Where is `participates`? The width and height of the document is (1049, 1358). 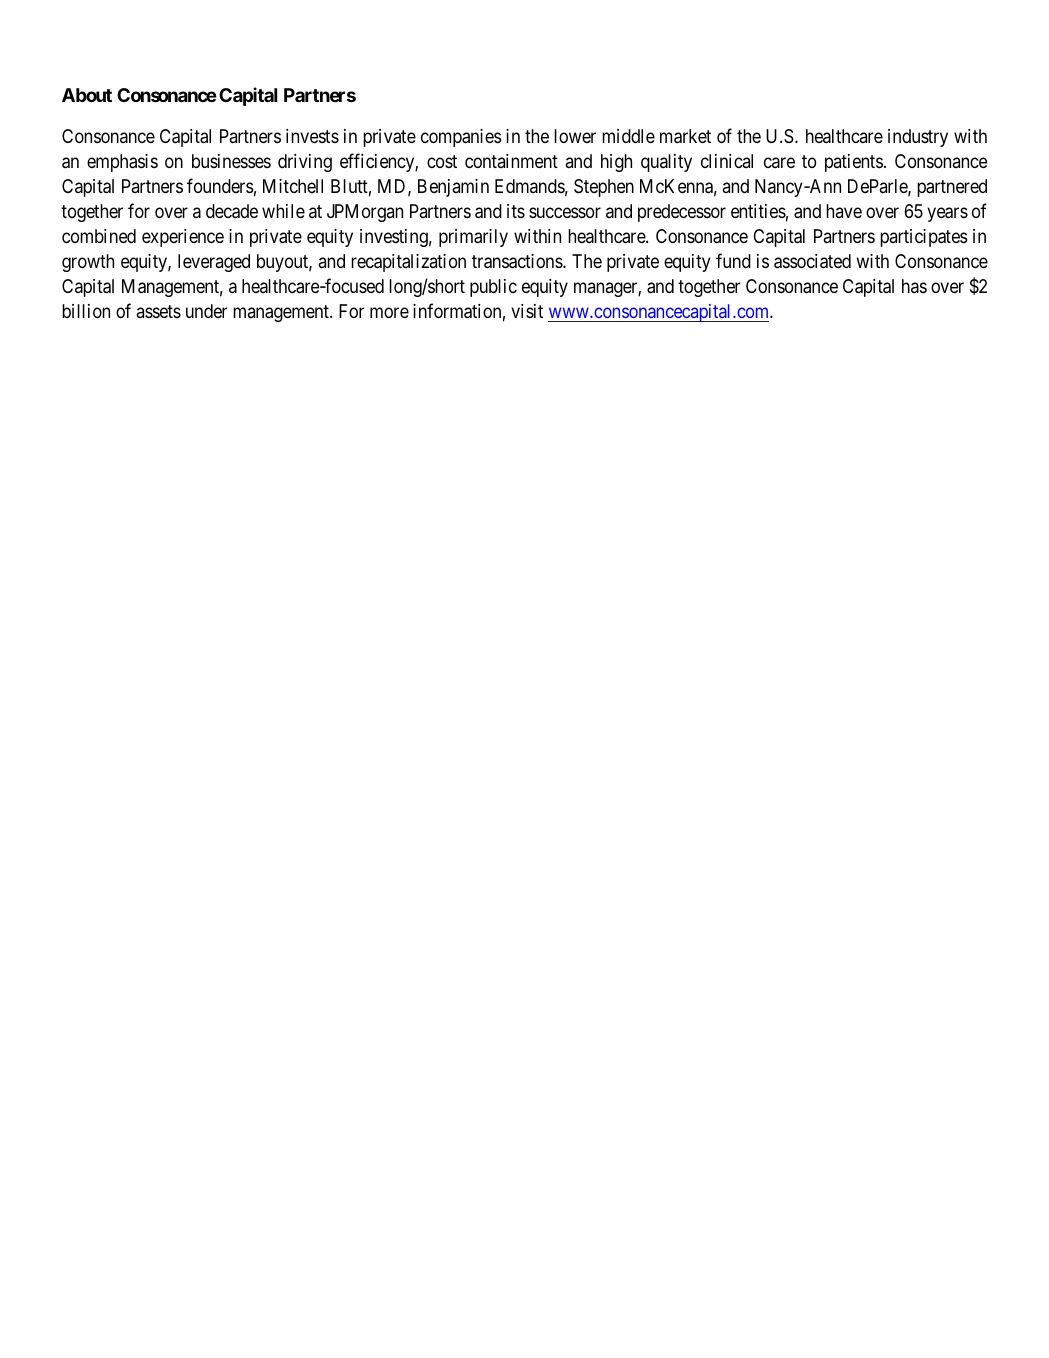 participates is located at coordinates (924, 238).
